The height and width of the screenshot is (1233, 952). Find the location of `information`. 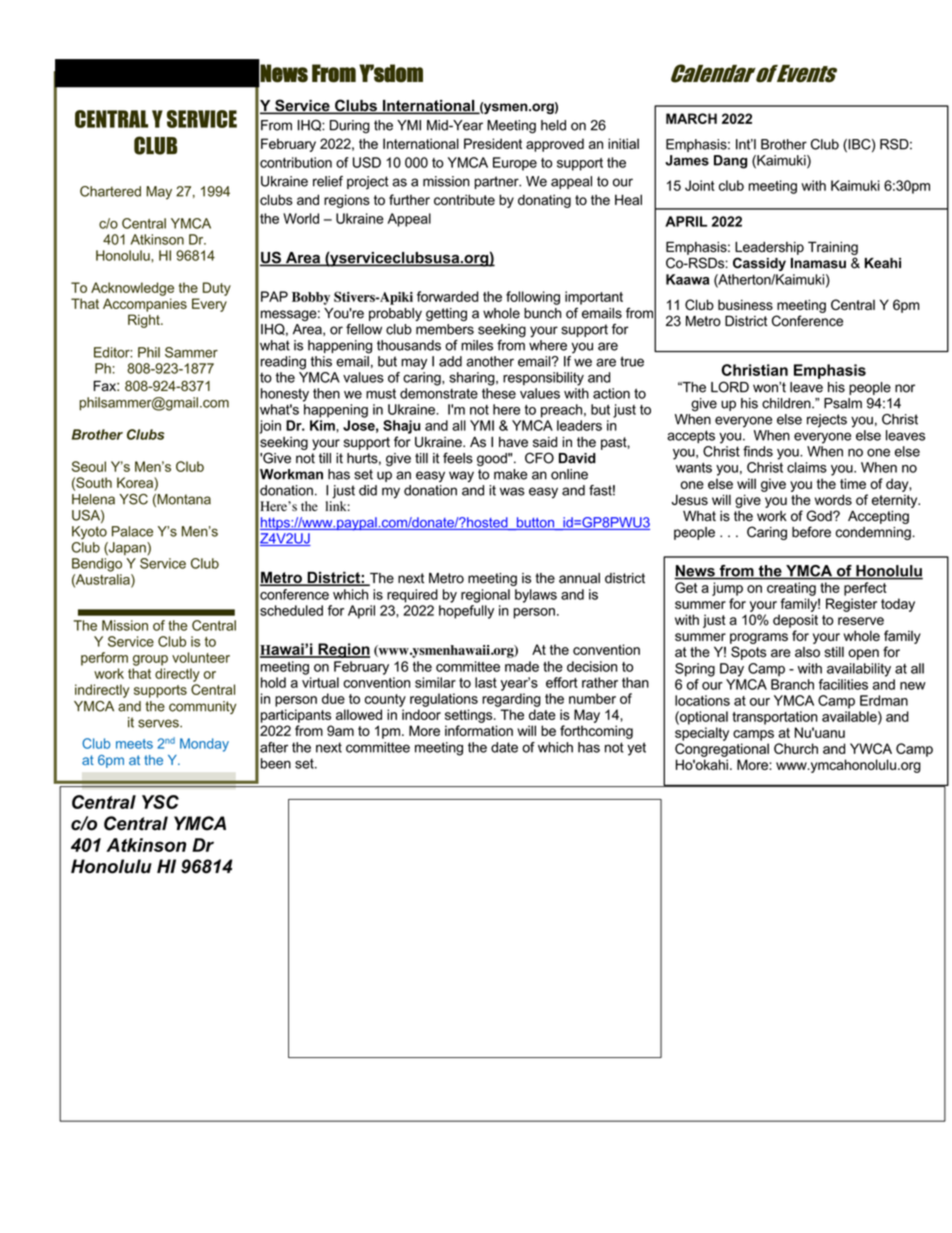

information is located at coordinates (479, 730).
